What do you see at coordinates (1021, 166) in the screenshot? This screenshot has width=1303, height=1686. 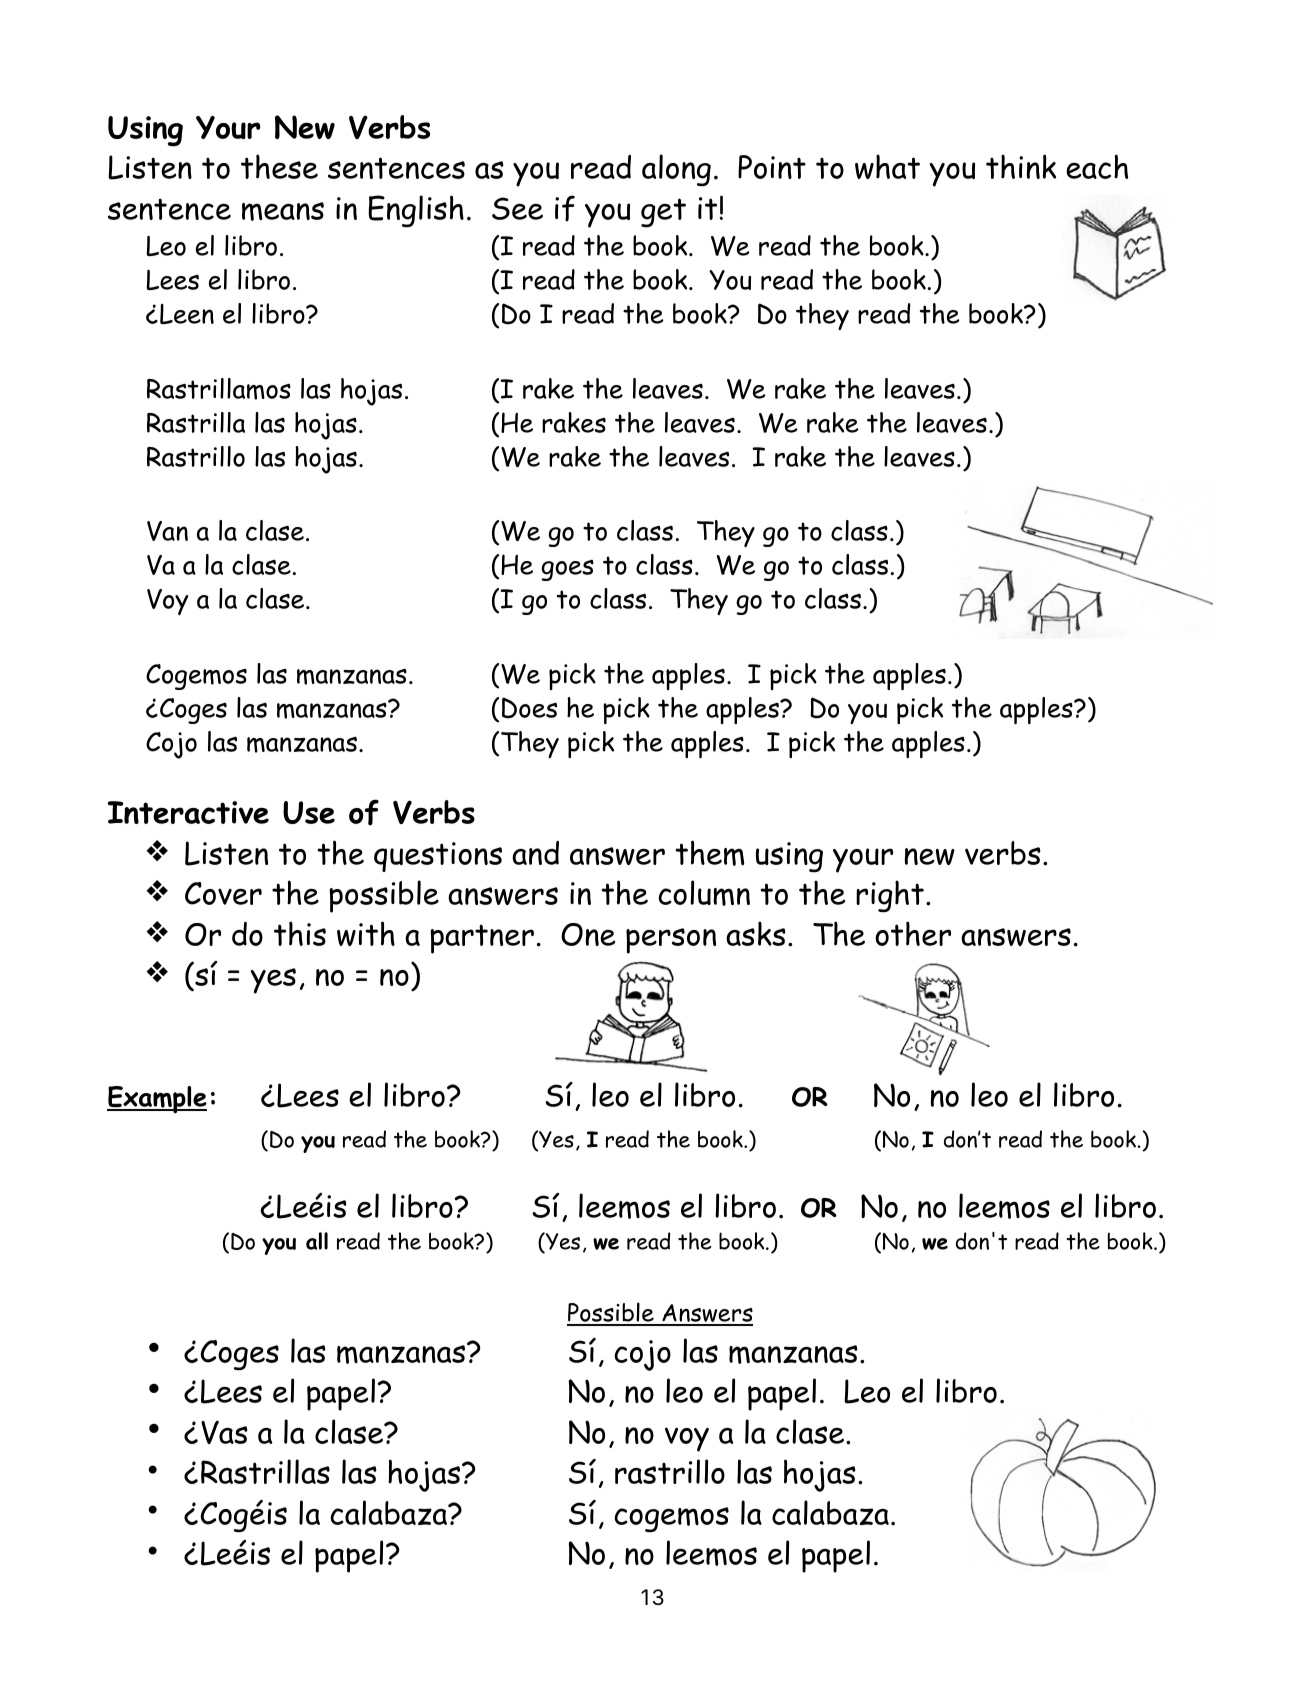 I see `think` at bounding box center [1021, 166].
